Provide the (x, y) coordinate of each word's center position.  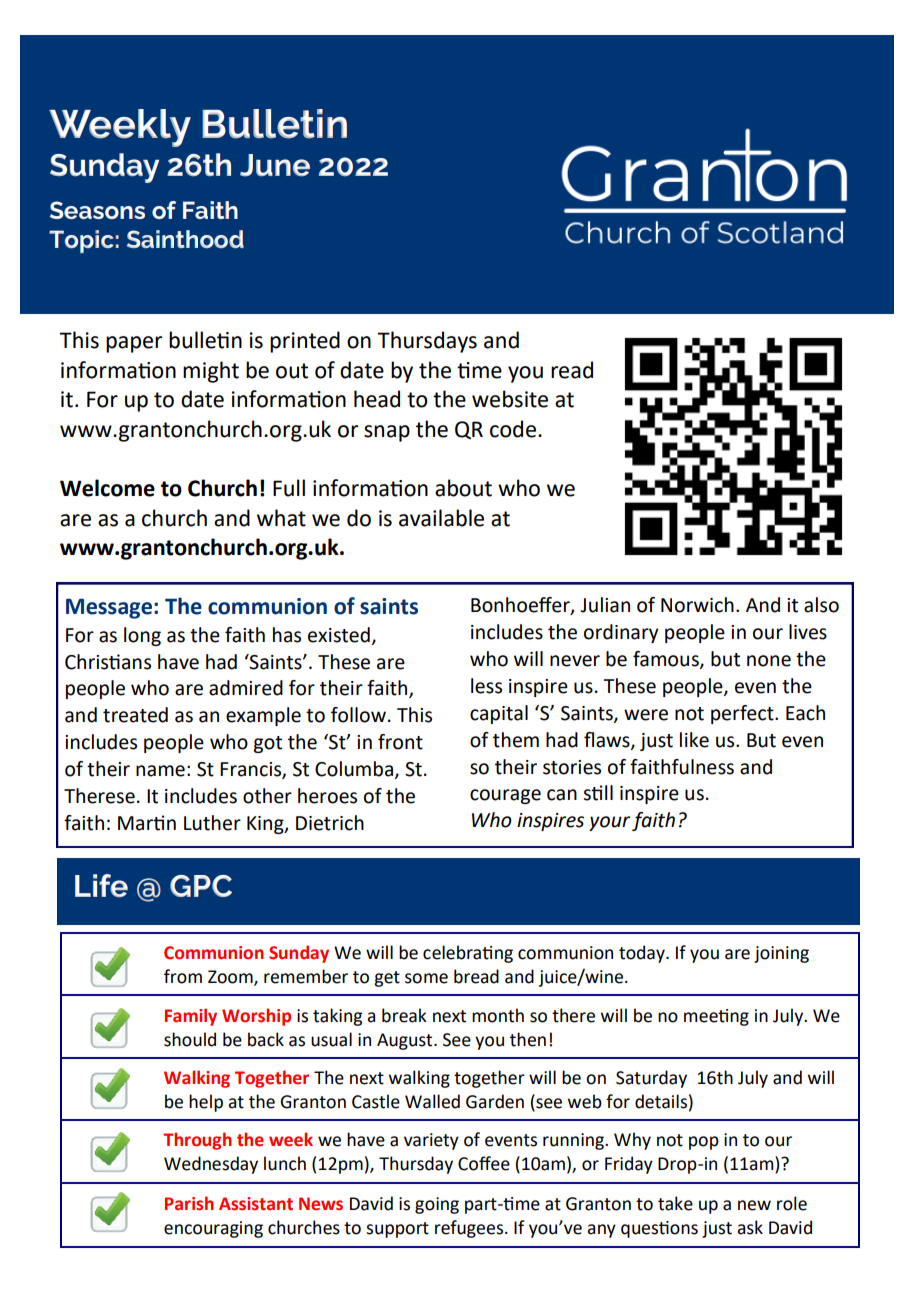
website (510, 399)
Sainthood (185, 239)
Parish (189, 1203)
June (275, 165)
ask (750, 1227)
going (437, 1205)
